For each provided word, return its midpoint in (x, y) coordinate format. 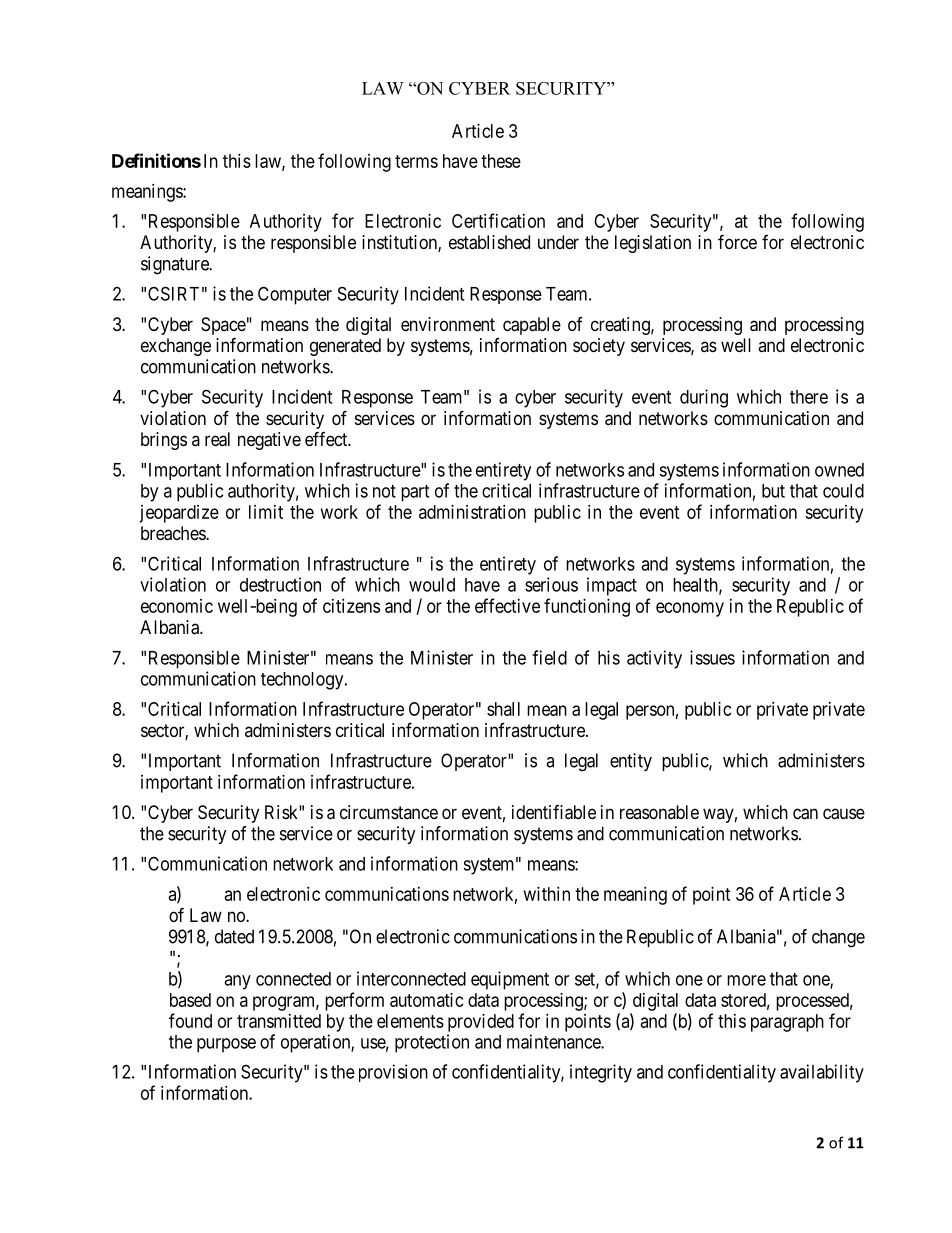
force (737, 241)
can (805, 814)
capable (532, 326)
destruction (280, 584)
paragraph (787, 1023)
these (501, 161)
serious (551, 584)
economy (690, 609)
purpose (226, 1045)
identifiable (554, 812)
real (217, 439)
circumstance (389, 812)
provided (481, 1023)
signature (176, 265)
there (809, 397)
